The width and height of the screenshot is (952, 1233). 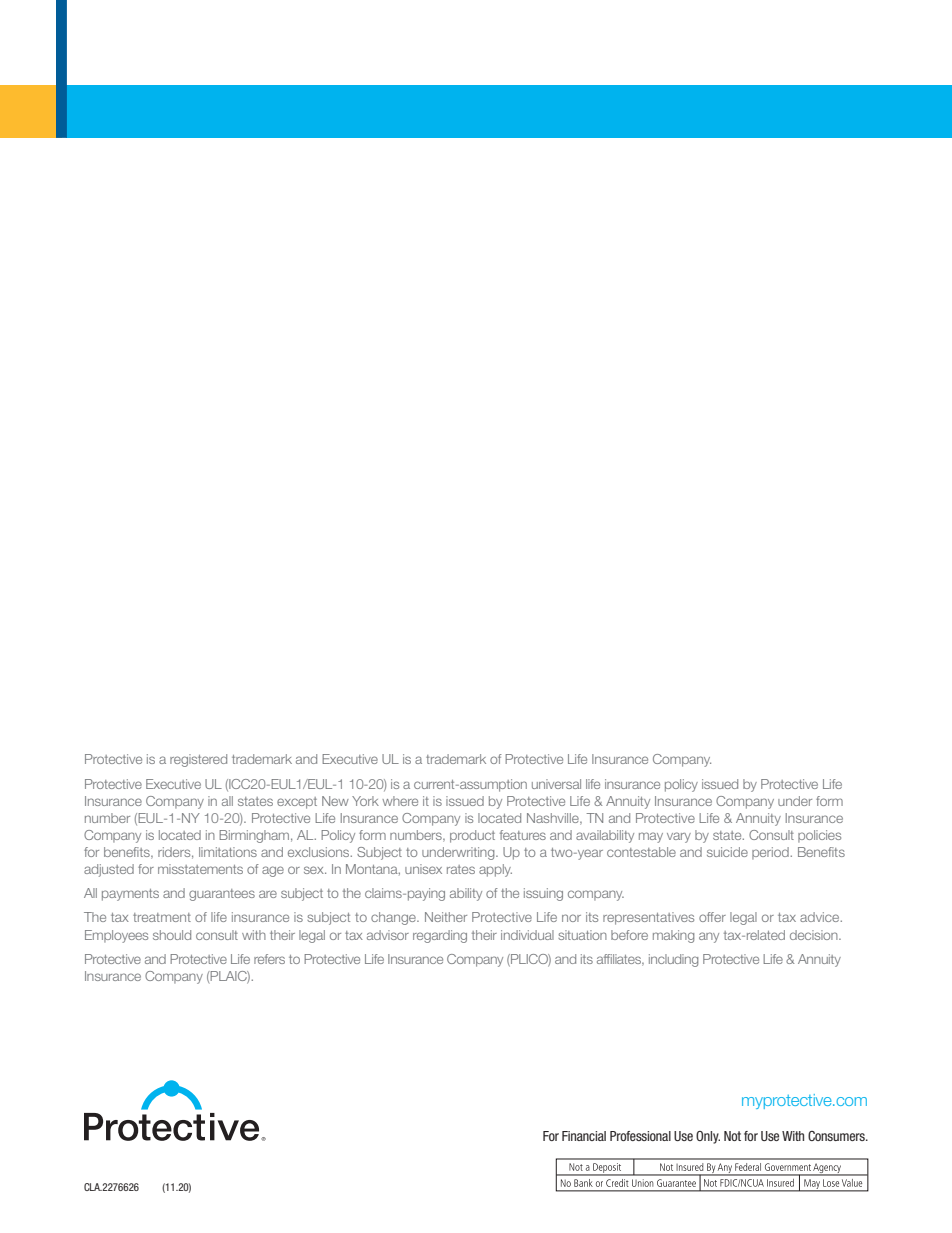 I want to click on including, so click(x=673, y=960).
